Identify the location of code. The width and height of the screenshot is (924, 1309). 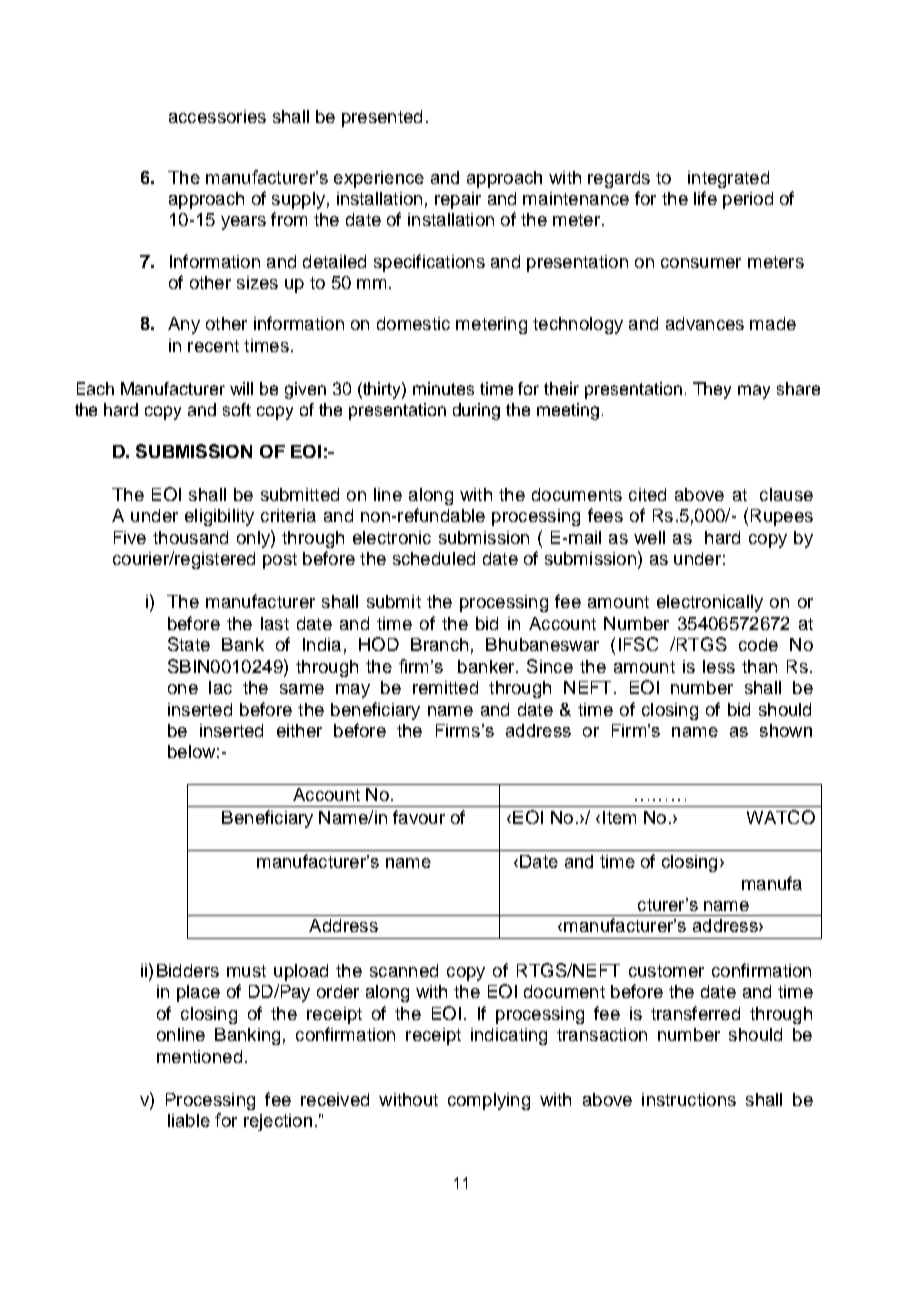
(758, 644).
